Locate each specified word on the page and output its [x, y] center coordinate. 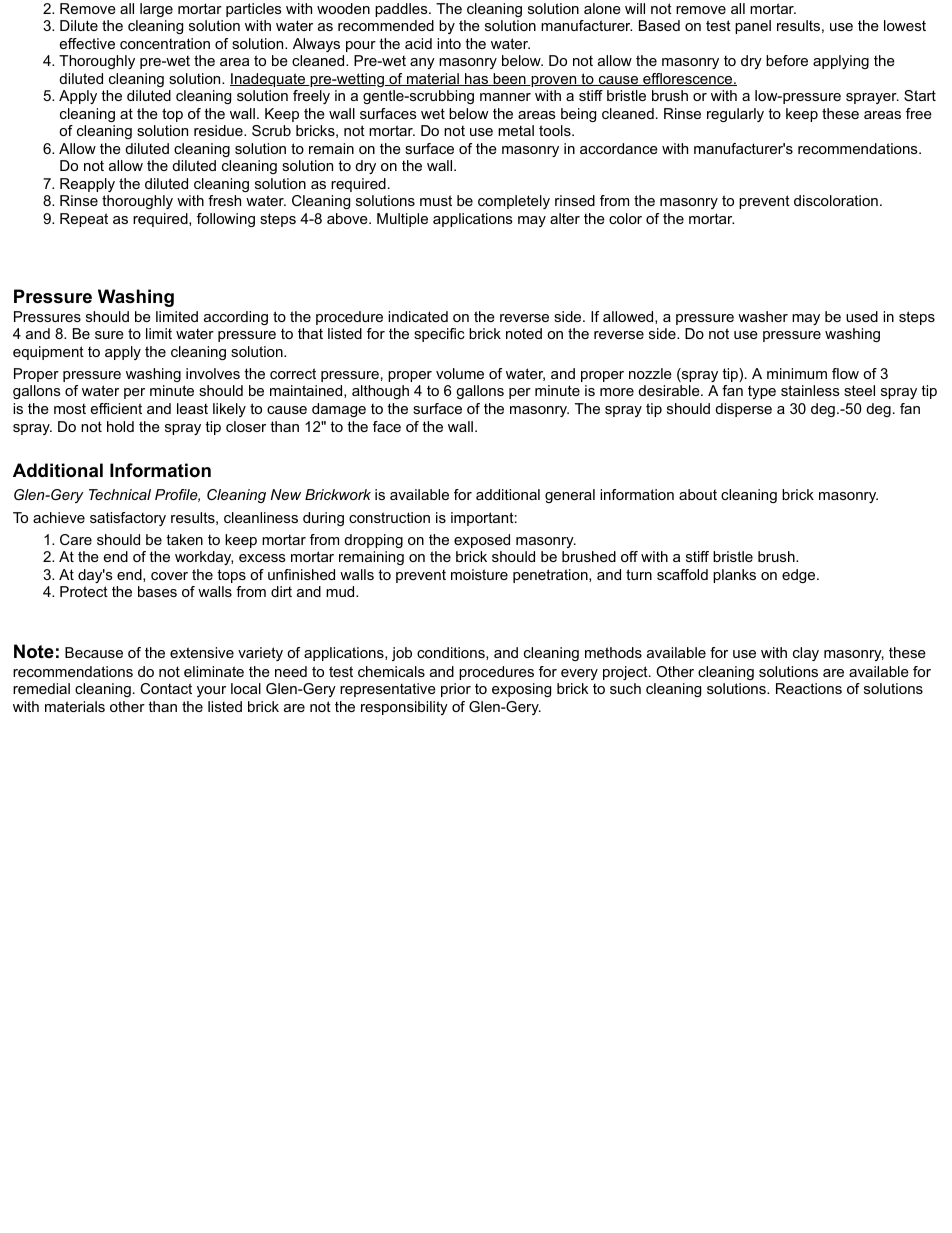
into [449, 43]
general [570, 496]
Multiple [402, 220]
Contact [166, 688]
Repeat [84, 220]
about [698, 494]
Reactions [809, 688]
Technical [120, 494]
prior [456, 690]
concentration [165, 43]
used [862, 316]
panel [753, 27]
